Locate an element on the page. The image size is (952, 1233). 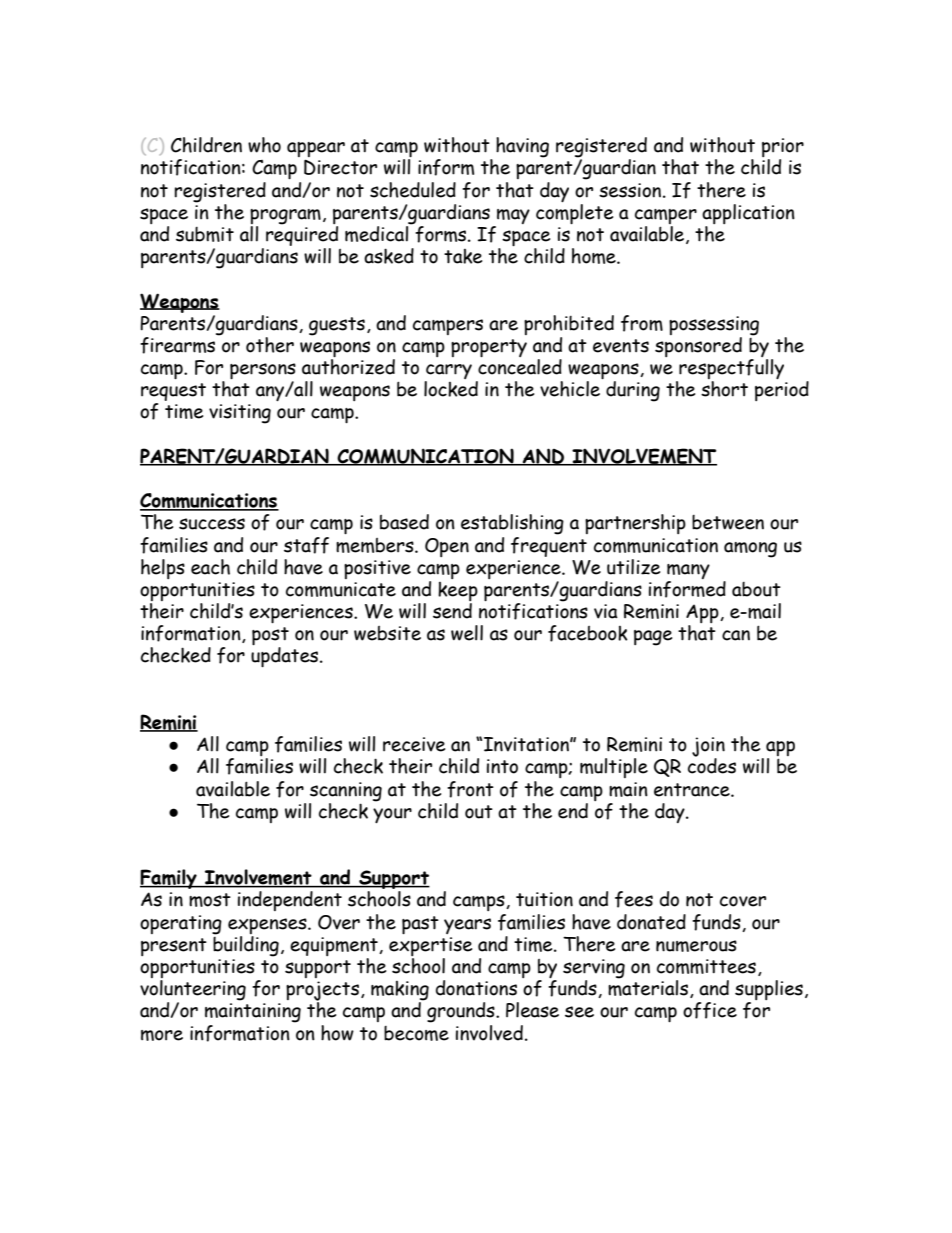
volunteering is located at coordinates (193, 991).
